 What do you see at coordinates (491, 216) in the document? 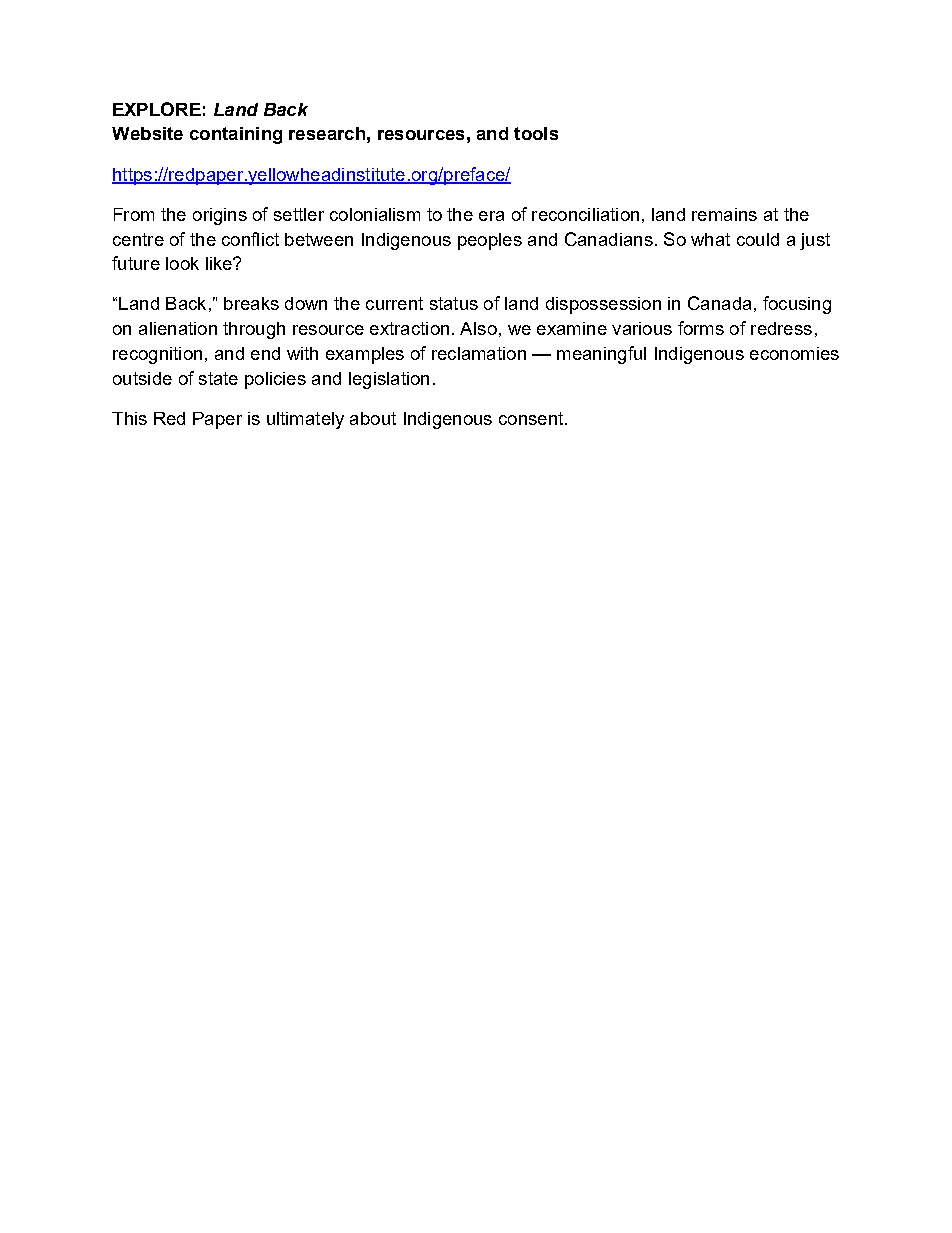
I see `era` at bounding box center [491, 216].
